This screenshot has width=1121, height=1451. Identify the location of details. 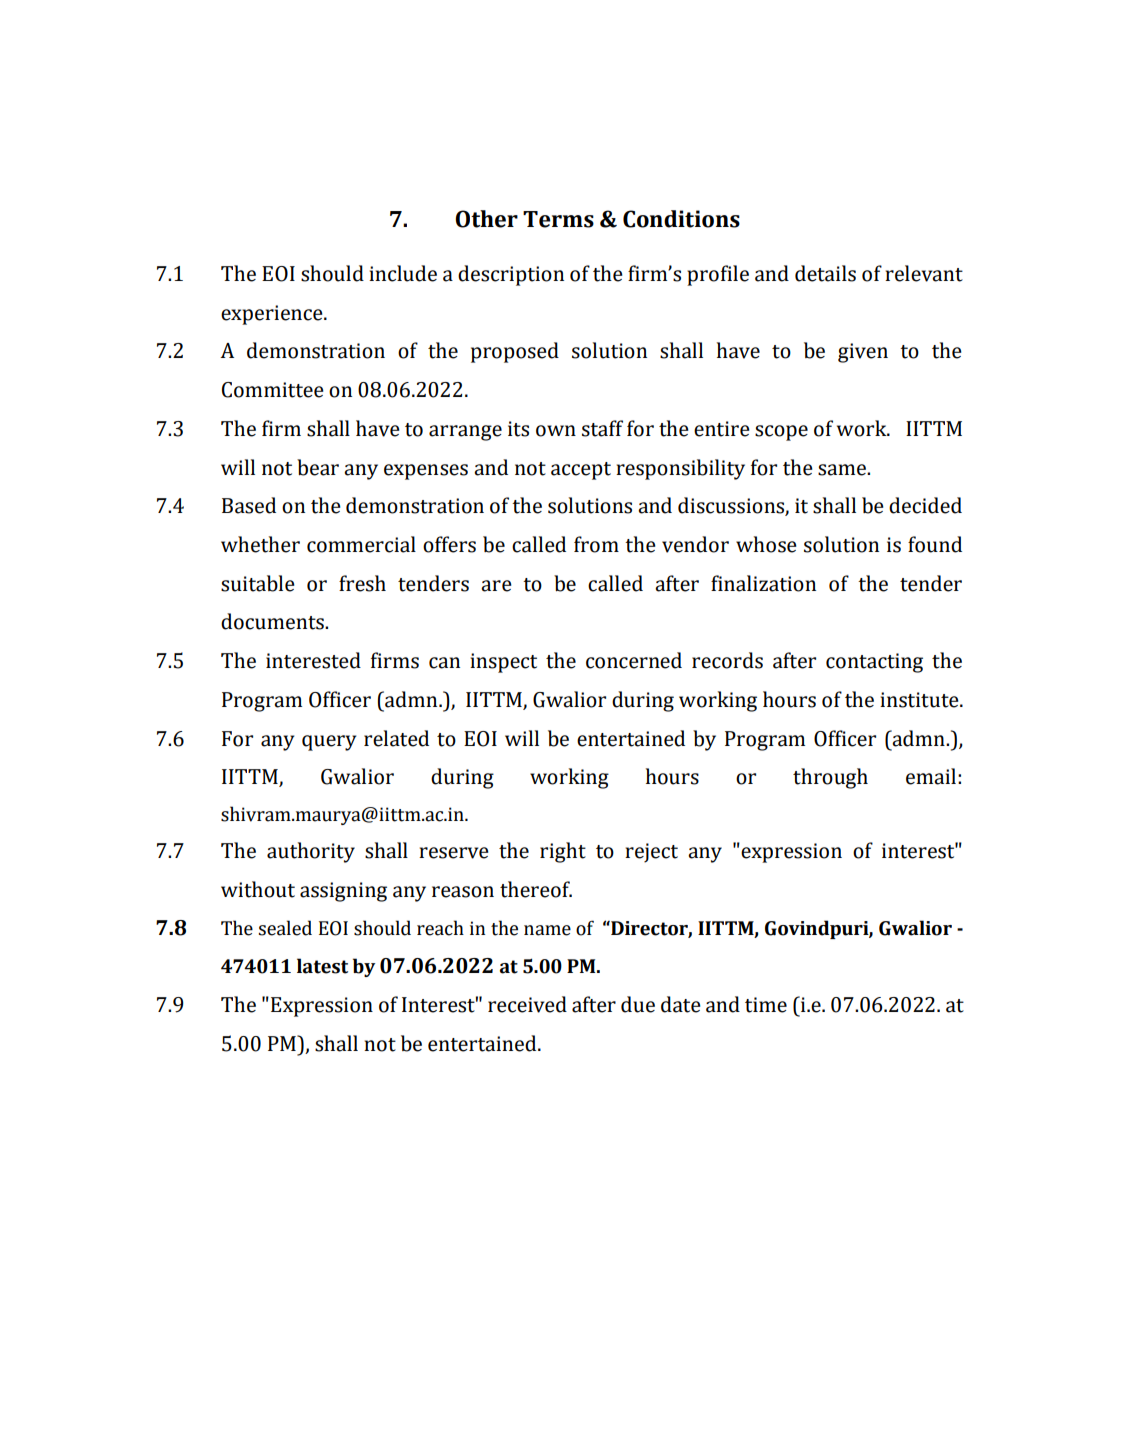
(825, 273).
